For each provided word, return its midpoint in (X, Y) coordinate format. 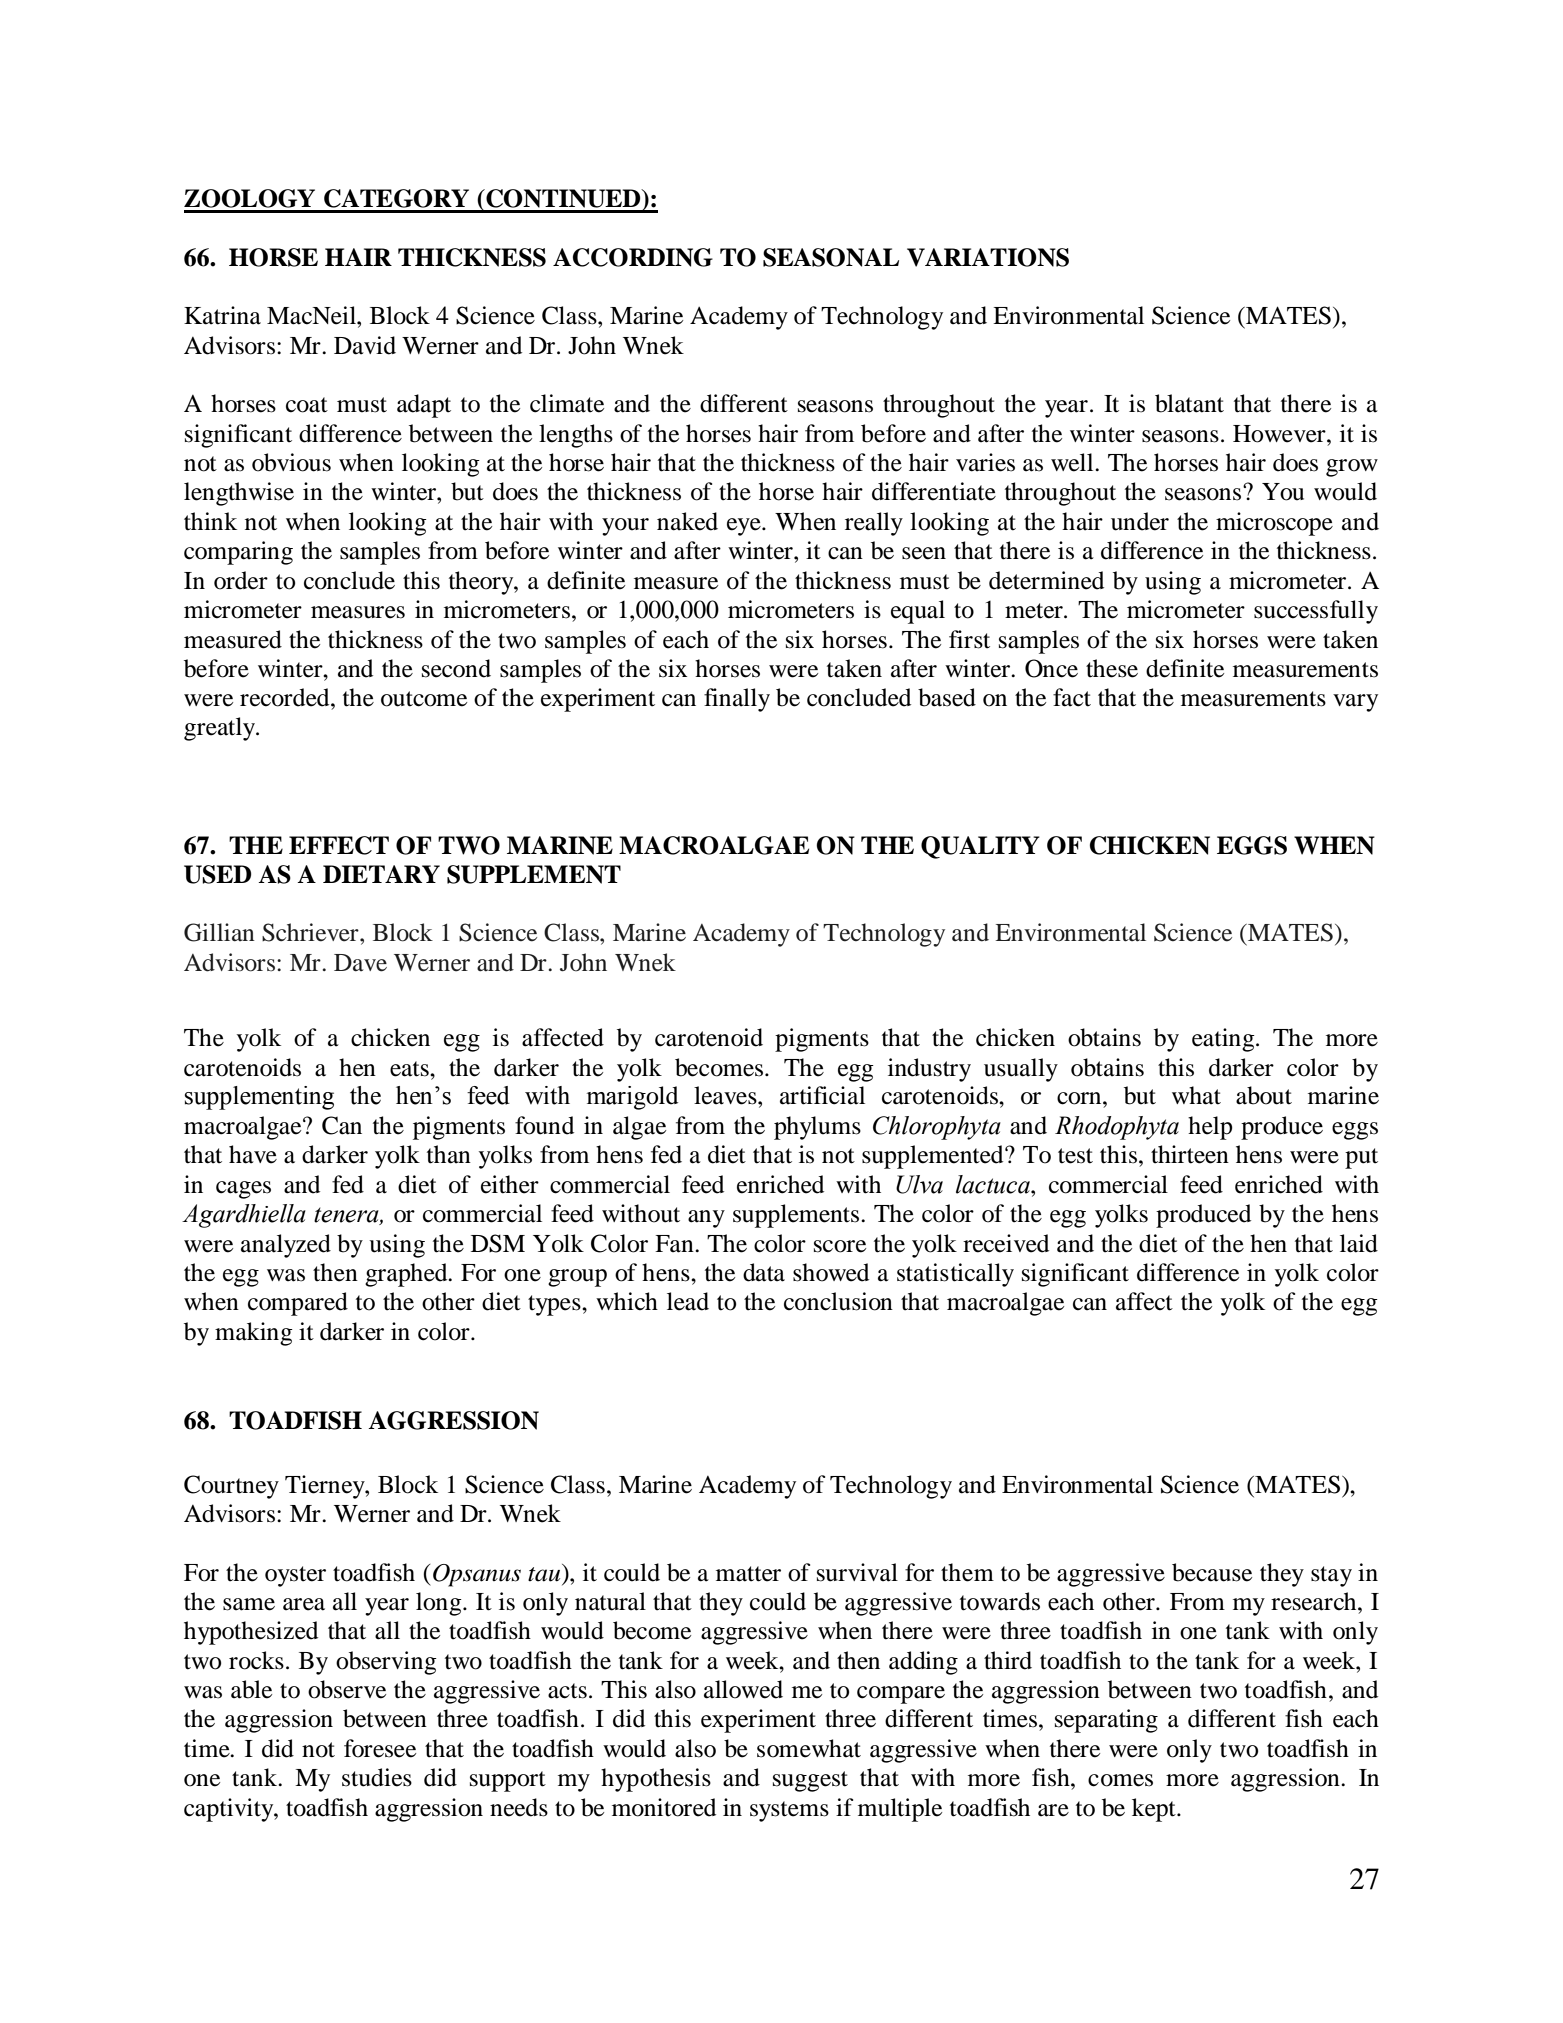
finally (737, 700)
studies (377, 1777)
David (365, 345)
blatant (1189, 403)
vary (1355, 703)
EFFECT (339, 845)
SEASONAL (831, 257)
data (764, 1272)
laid (1359, 1243)
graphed (407, 1275)
